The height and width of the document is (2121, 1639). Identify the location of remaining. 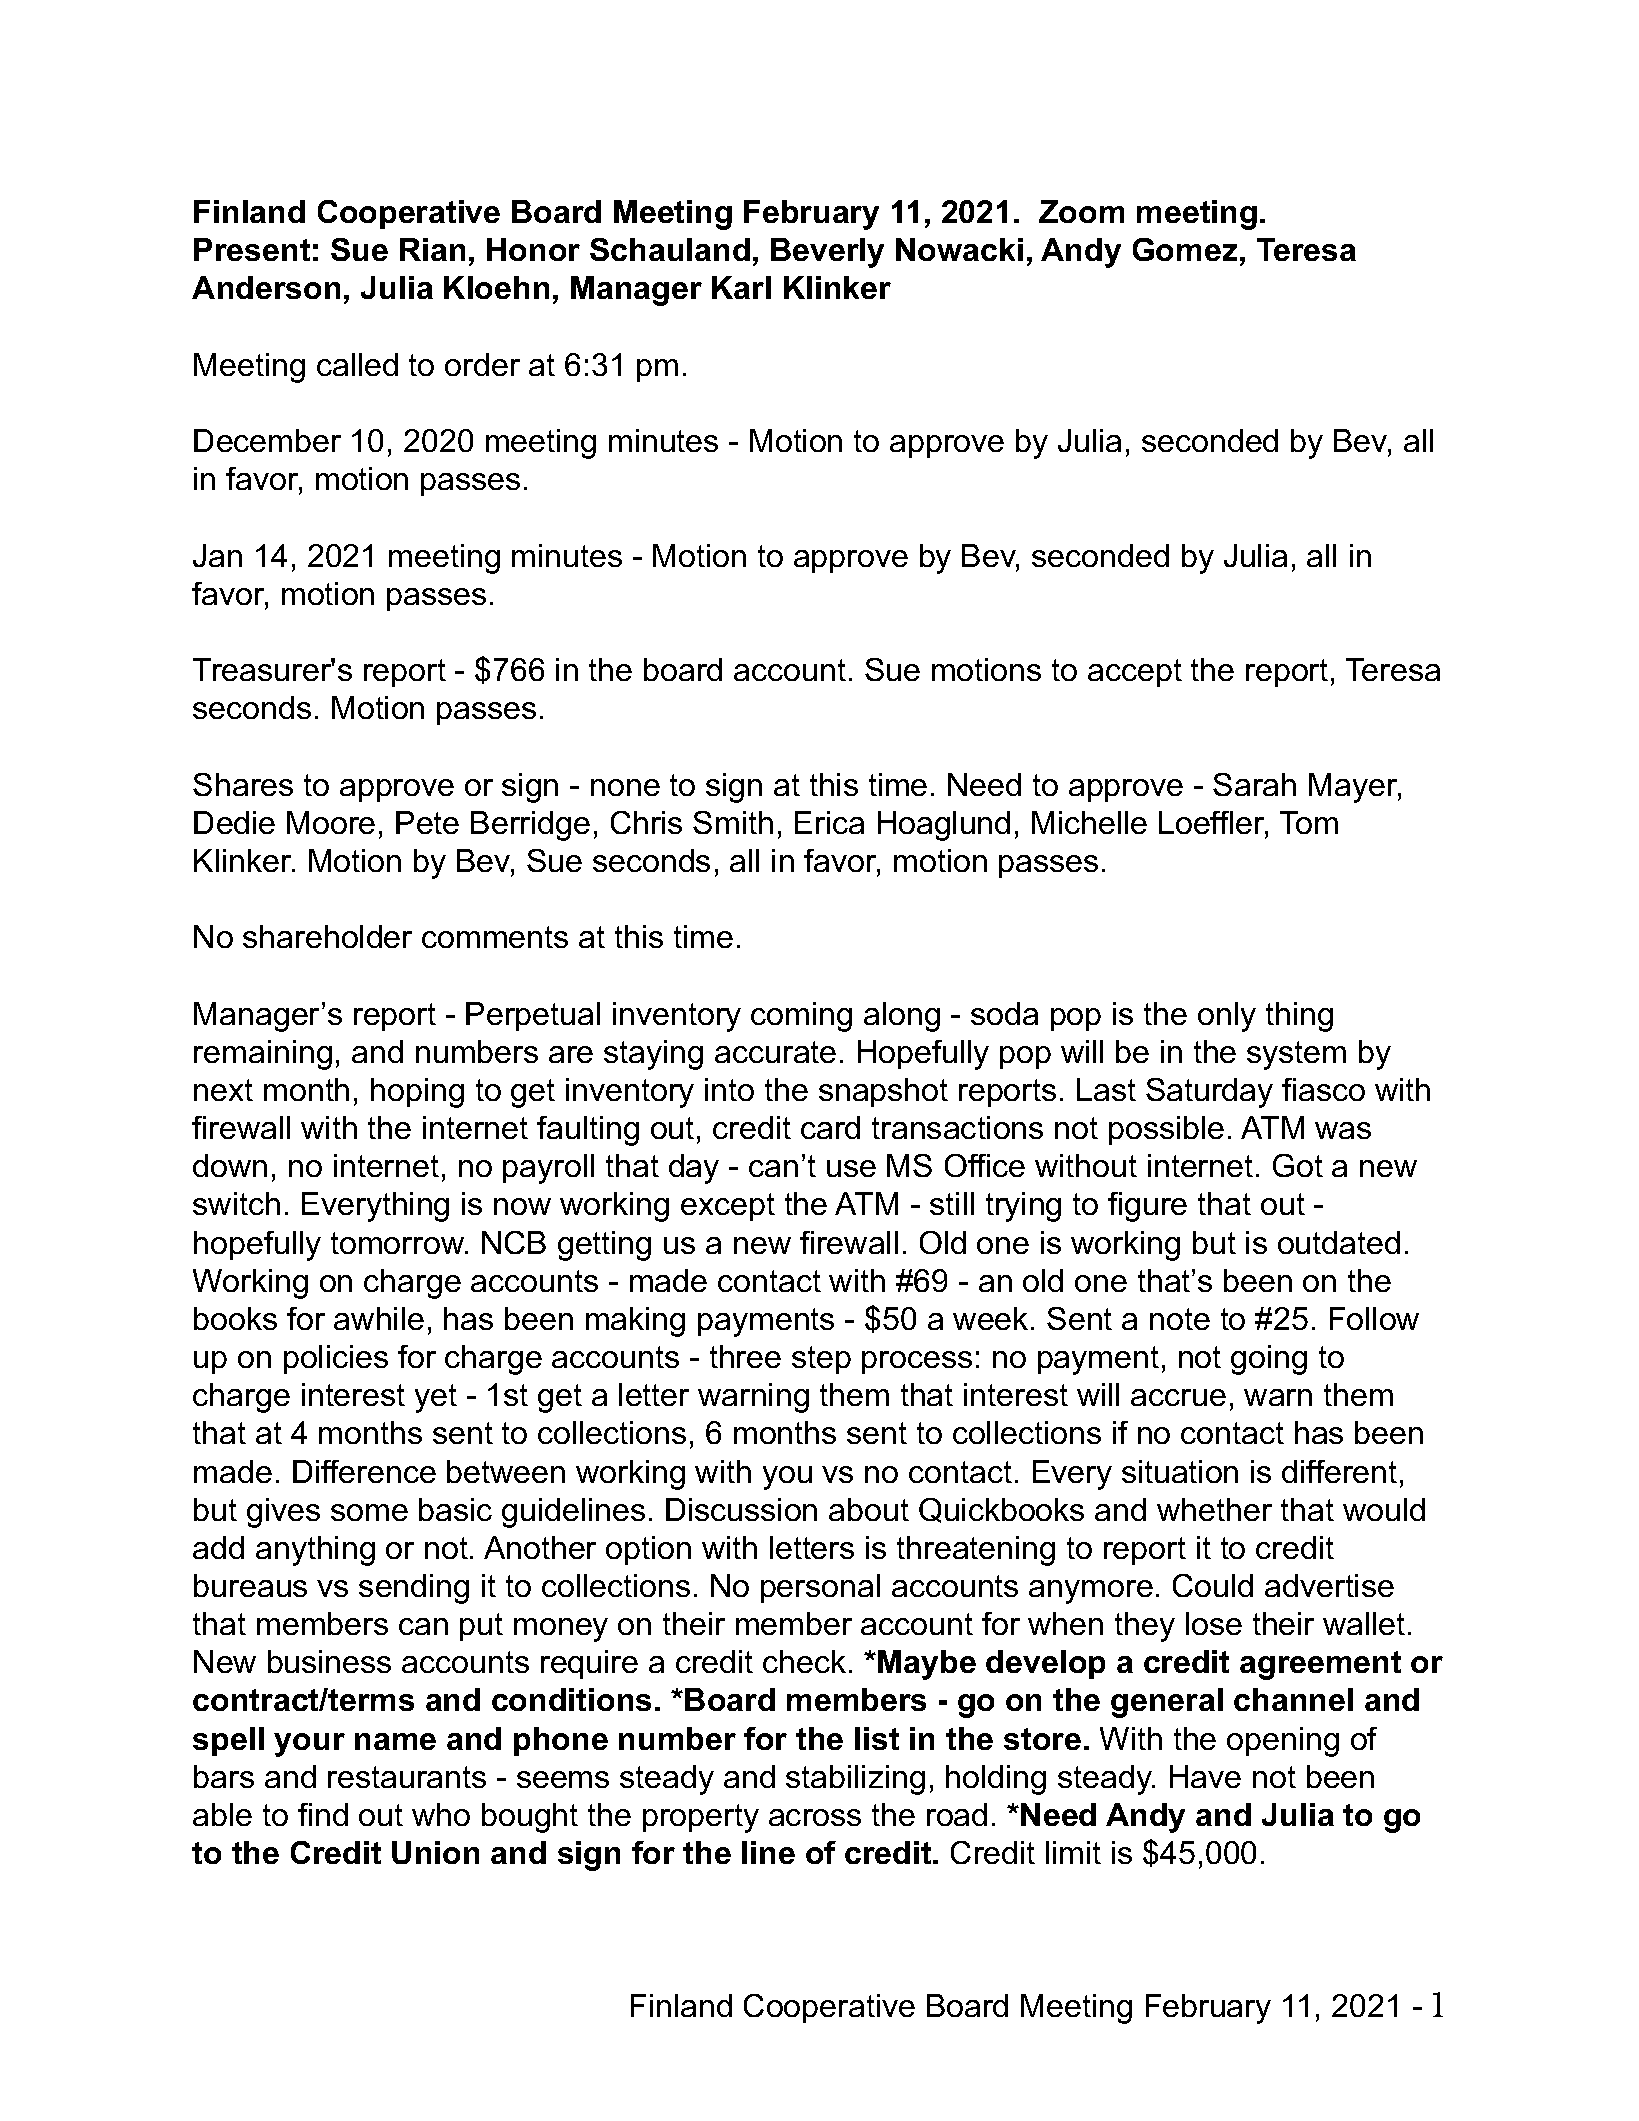
(263, 1055).
